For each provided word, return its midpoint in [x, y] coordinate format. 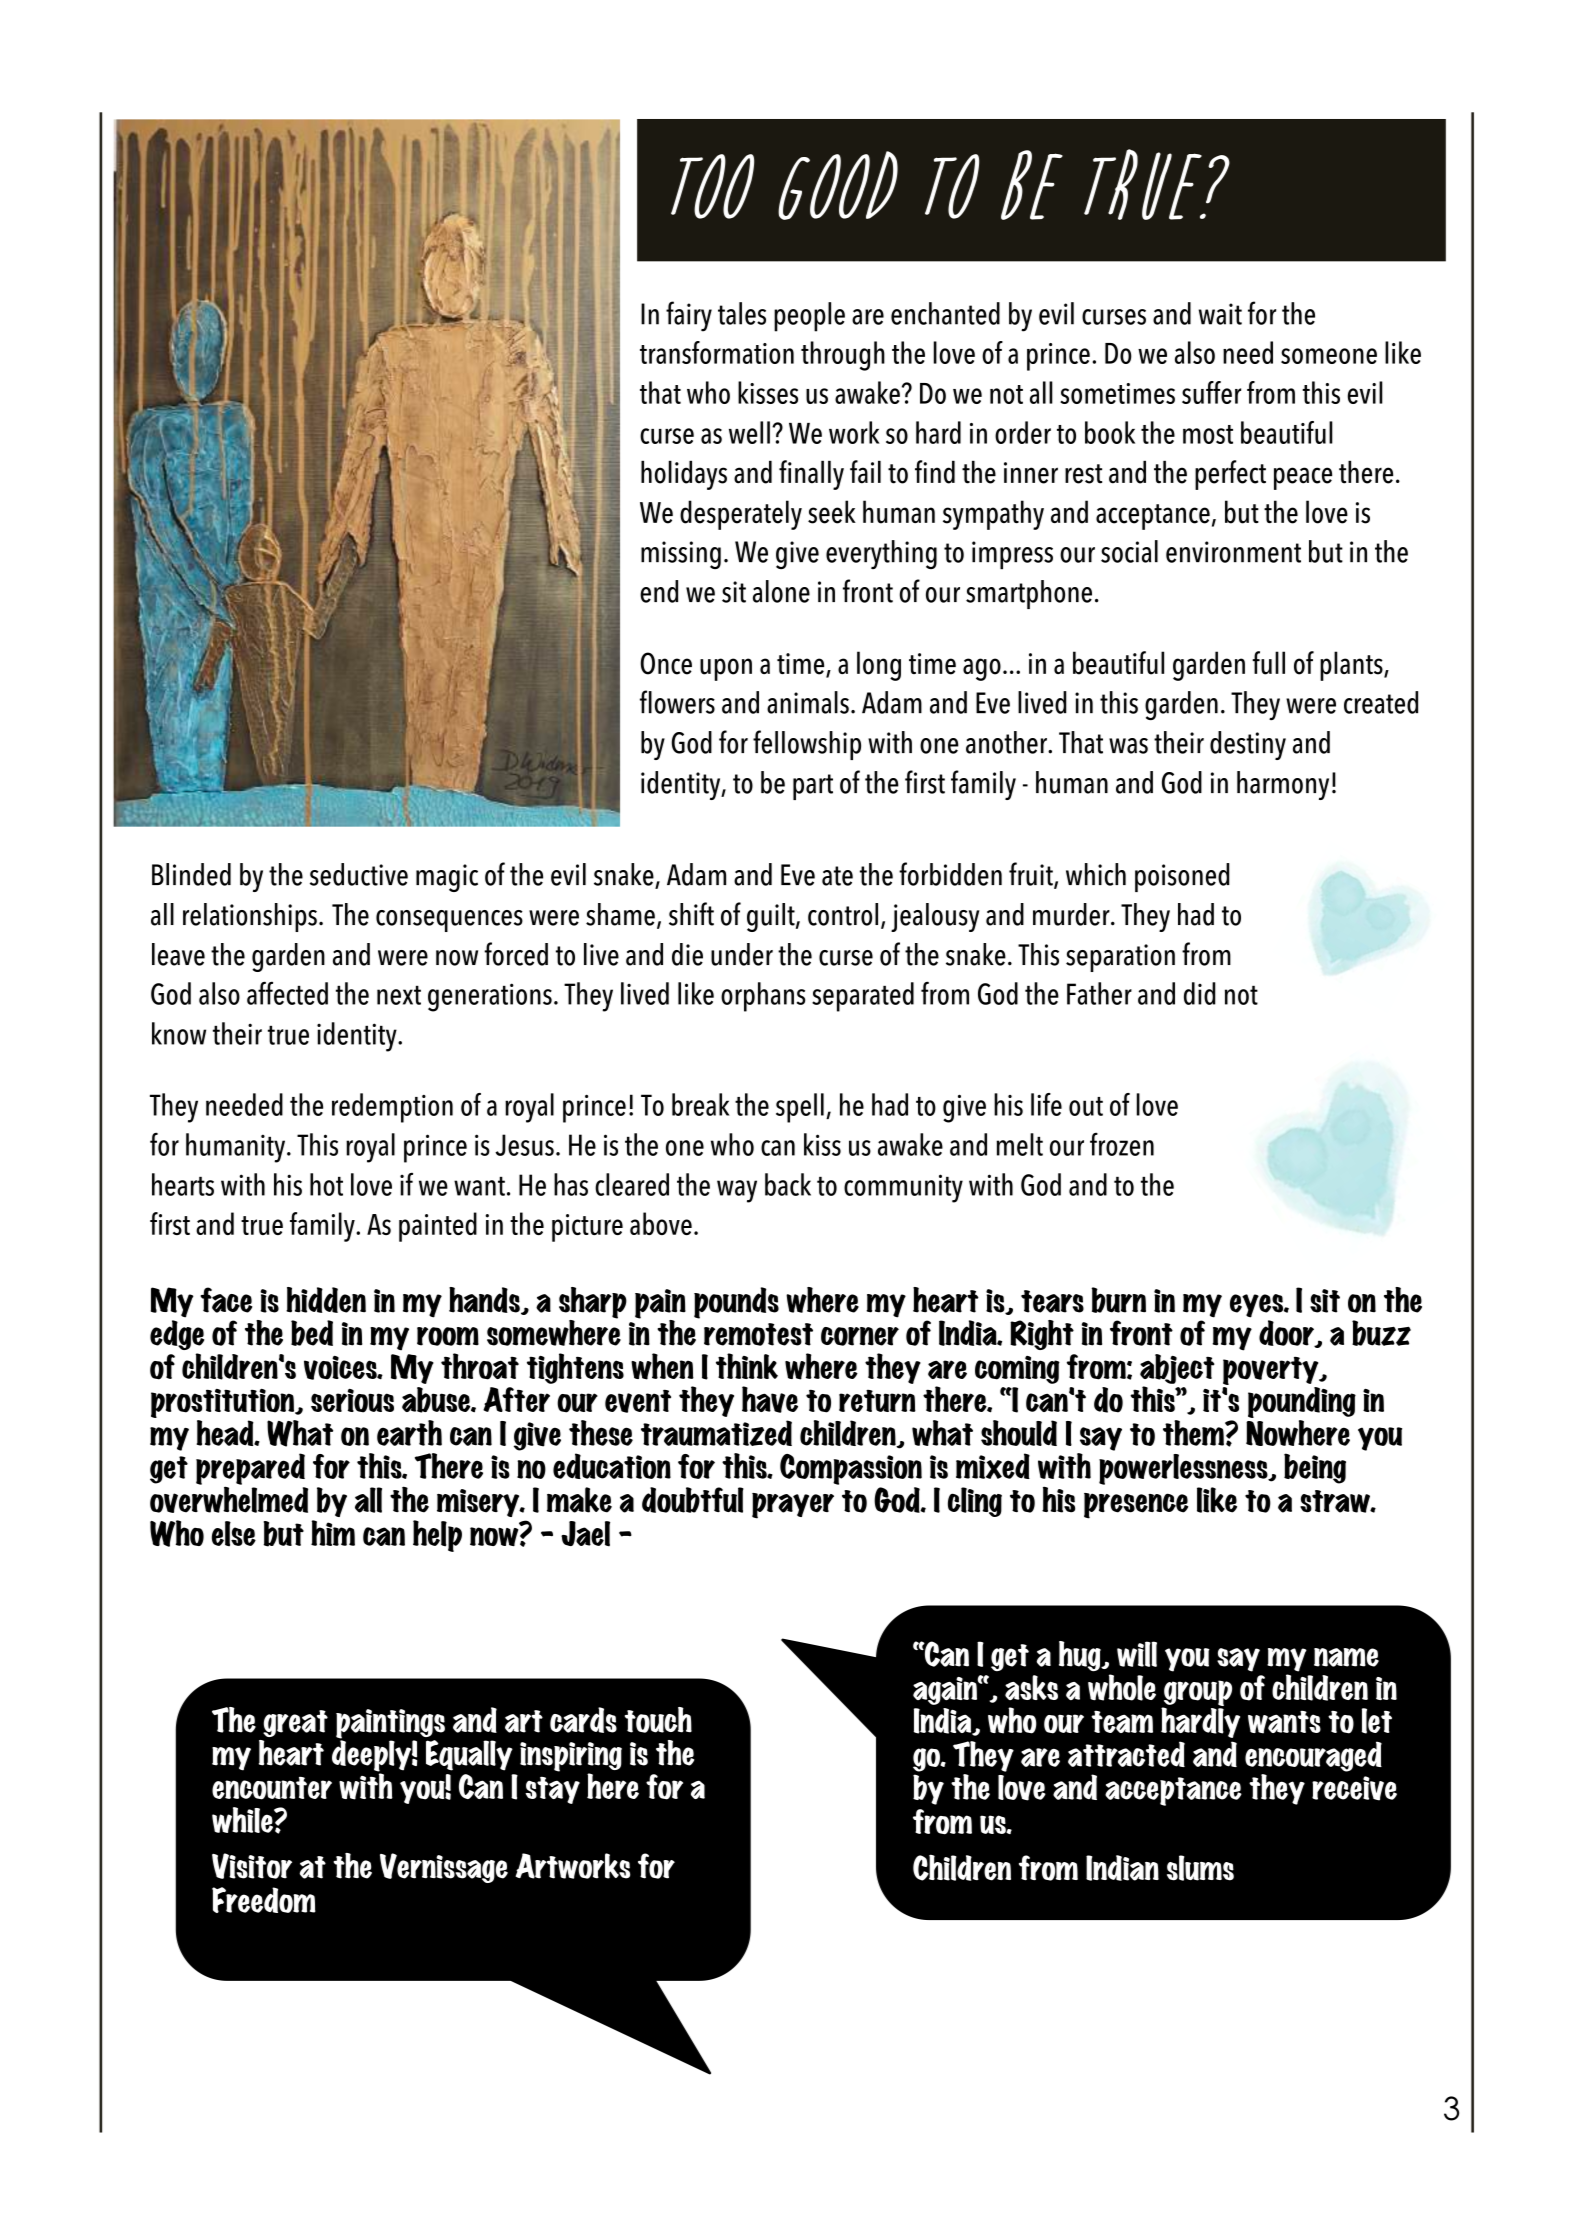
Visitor [252, 1866]
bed [312, 1333]
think [747, 1366]
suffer [1211, 392]
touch [658, 1720]
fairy [689, 316]
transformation [717, 352]
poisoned [1182, 877]
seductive [359, 874]
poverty [1272, 1370]
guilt [772, 917]
